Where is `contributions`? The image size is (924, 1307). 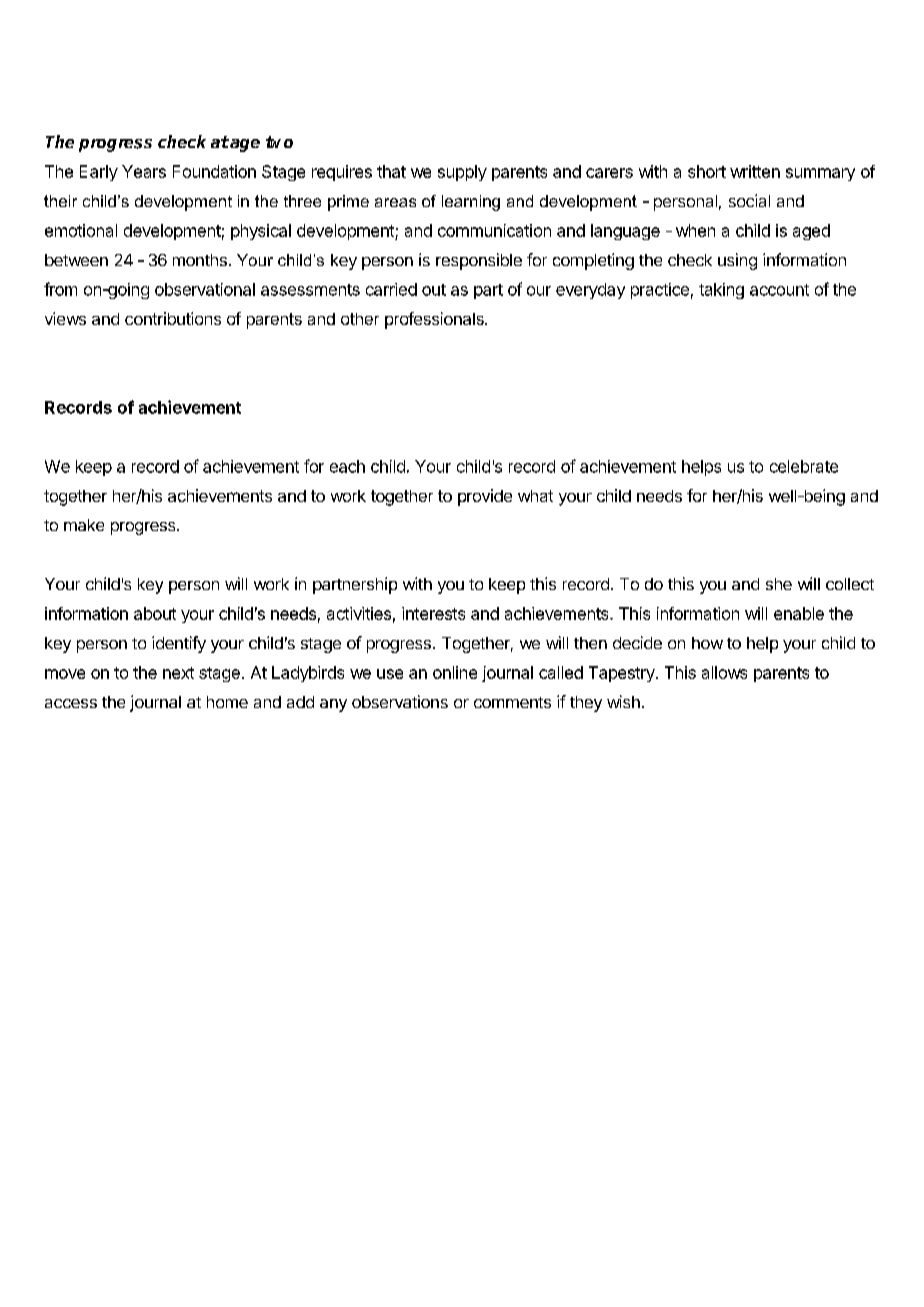 contributions is located at coordinates (173, 318).
